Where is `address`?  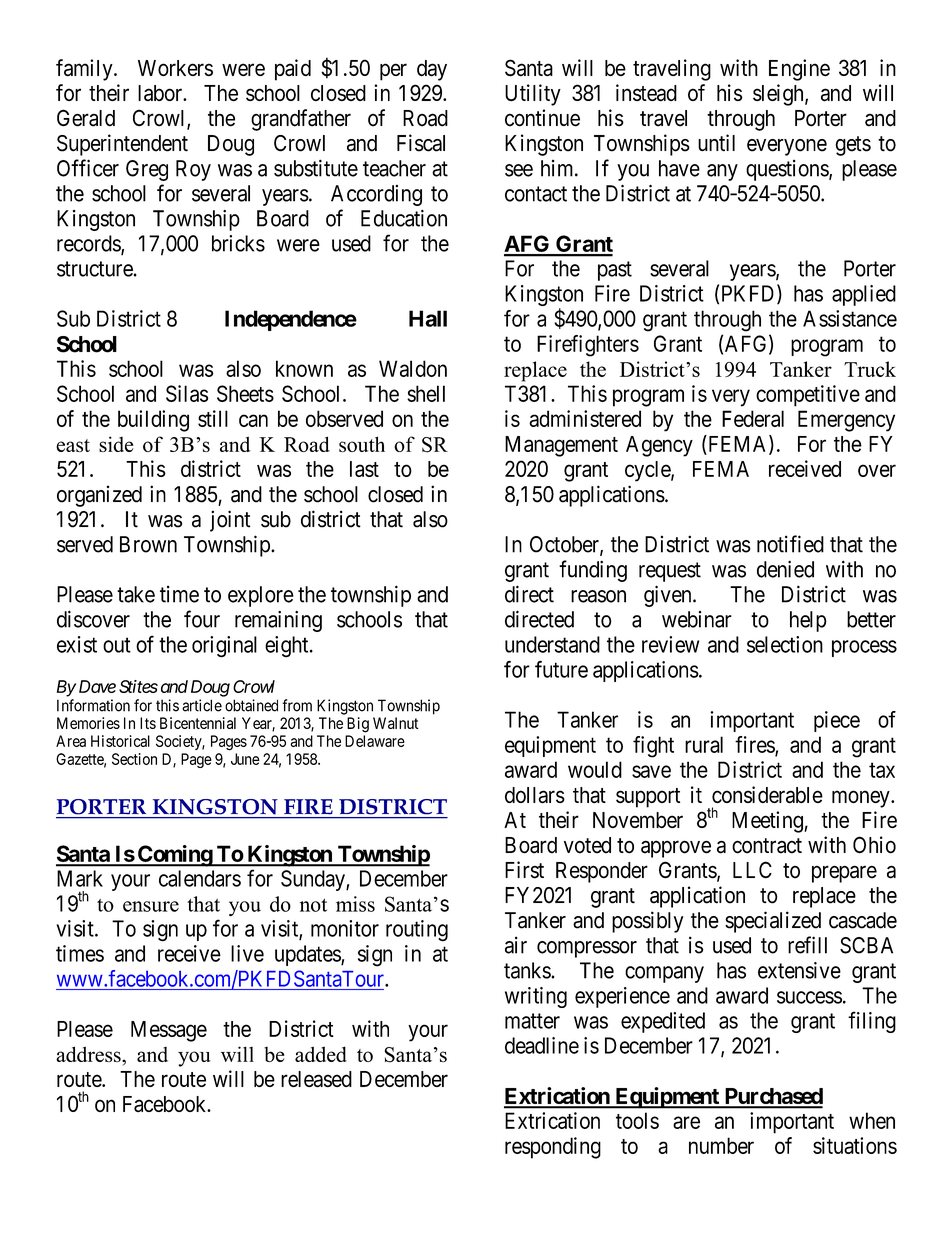
address is located at coordinates (89, 1054).
